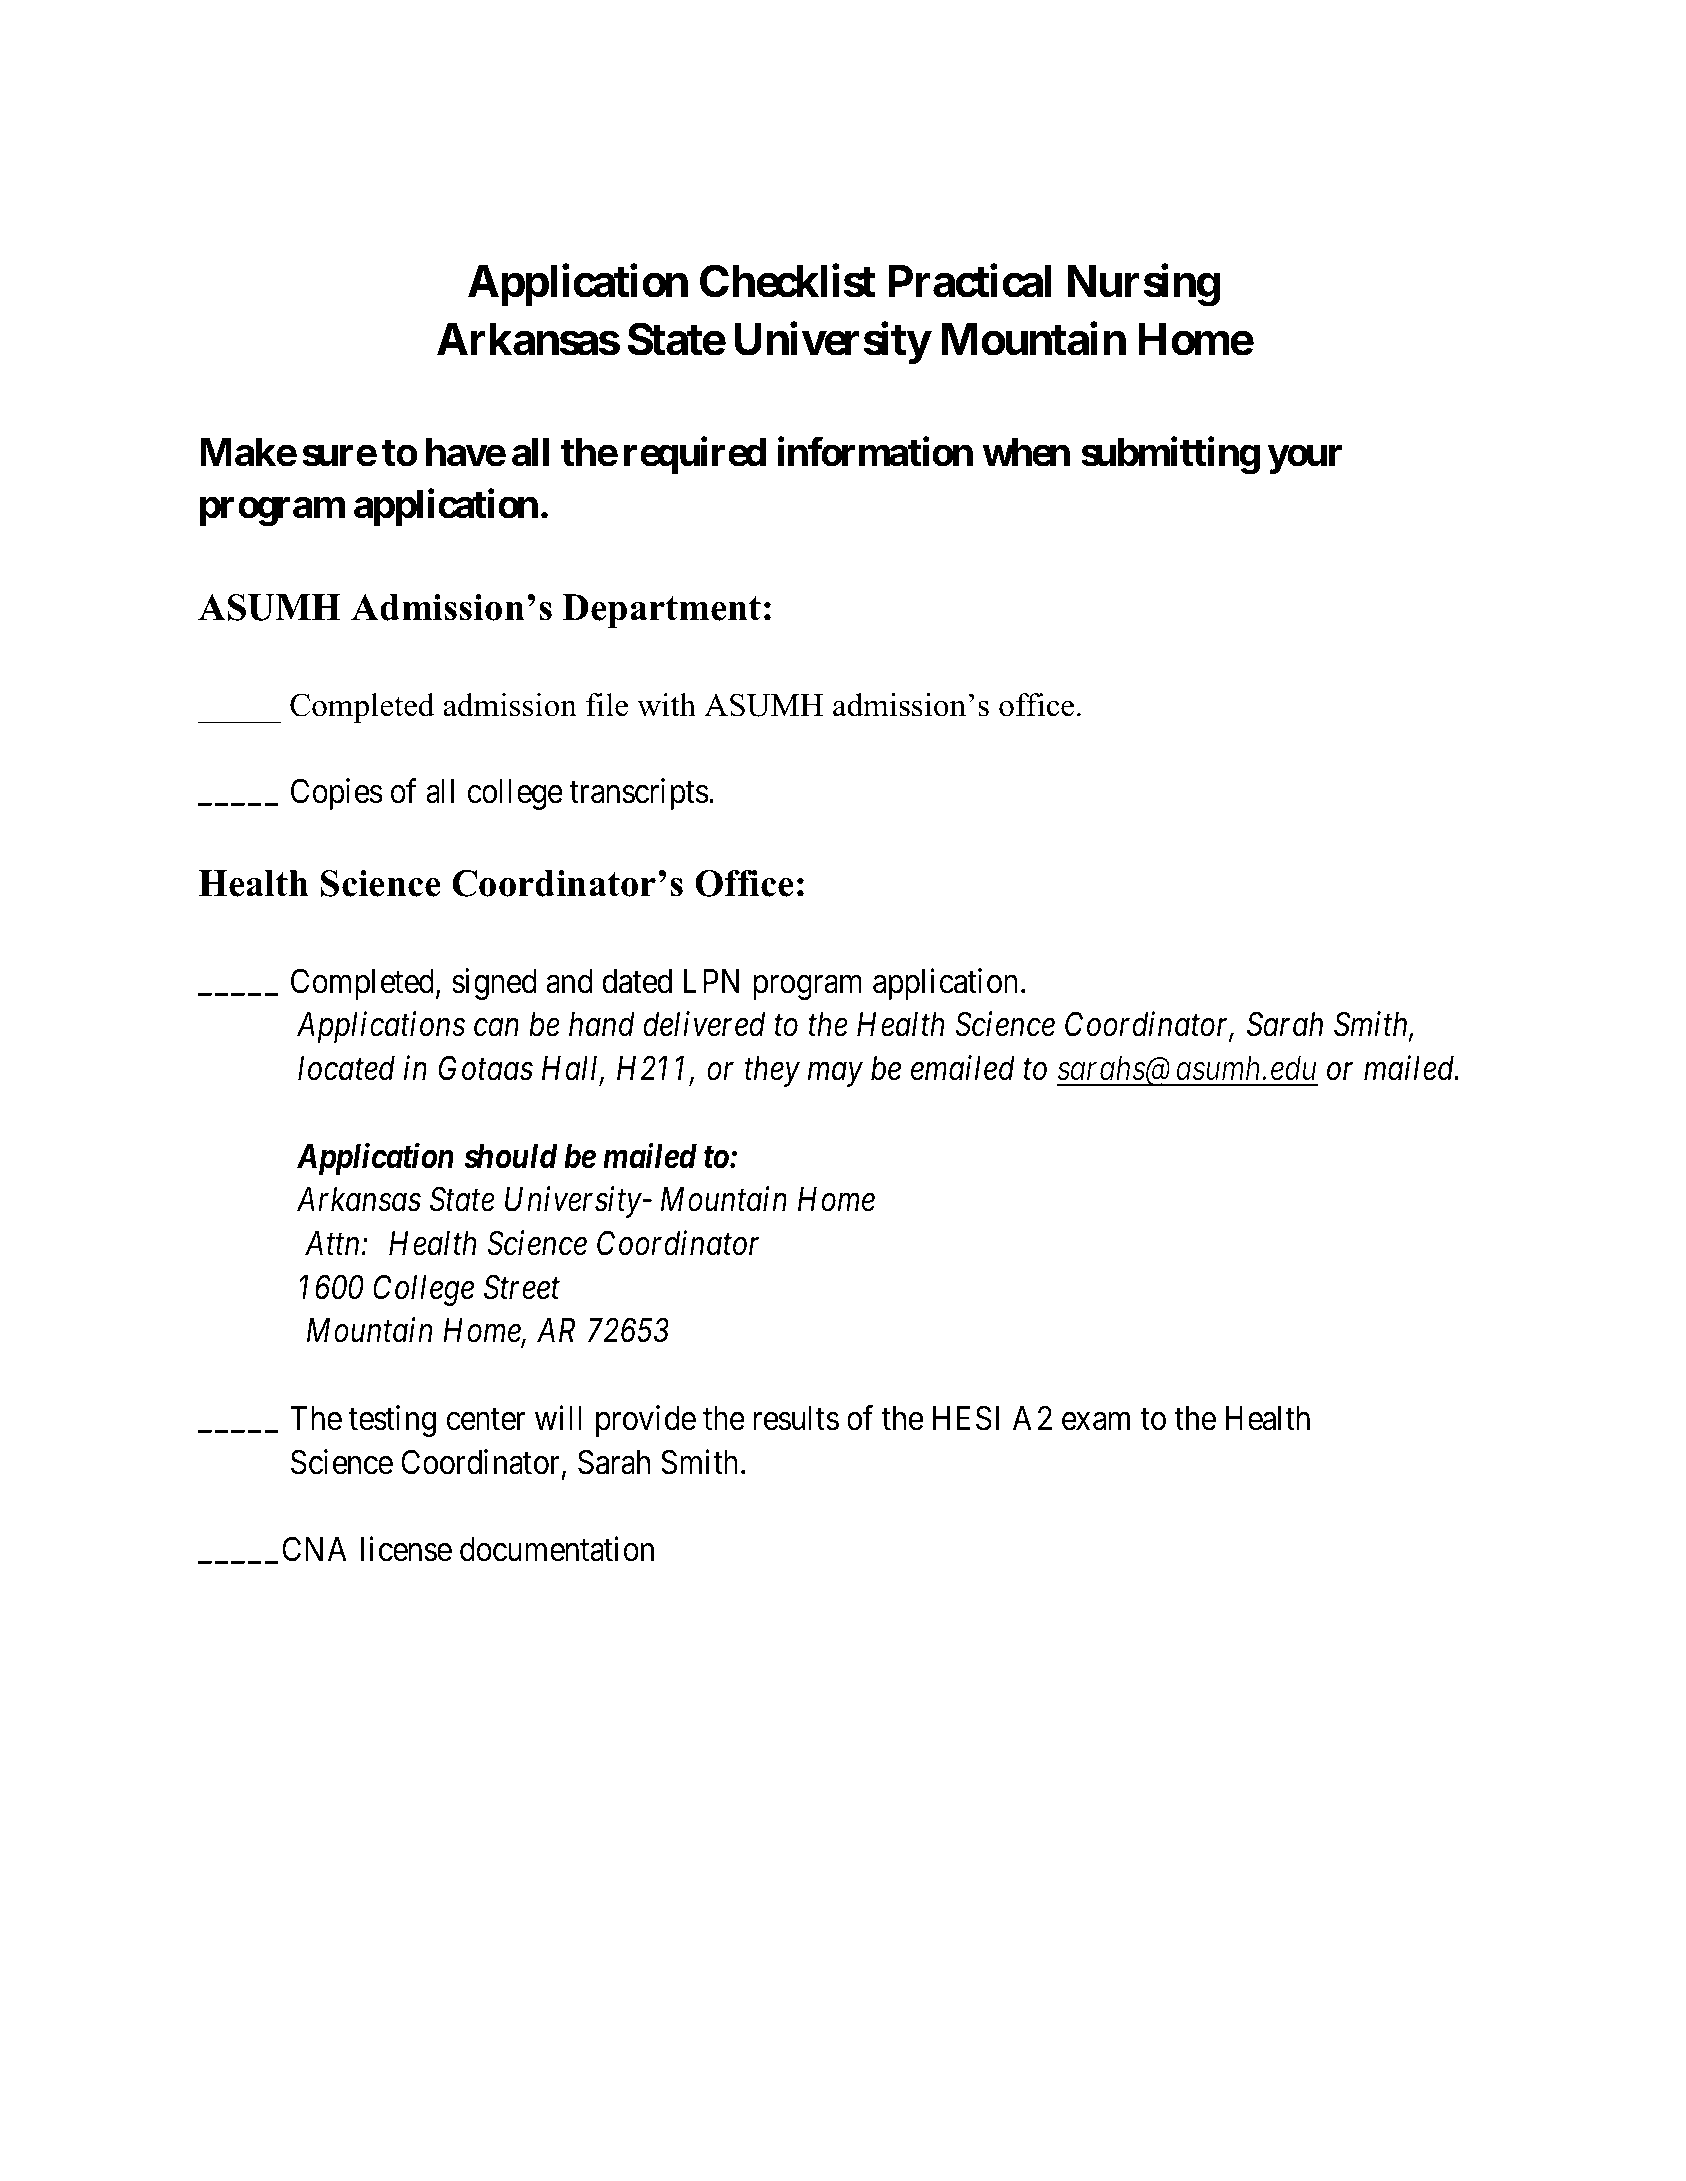 This screenshot has width=1686, height=2181. Describe the element at coordinates (1096, 1422) in the screenshot. I see `exam` at that location.
